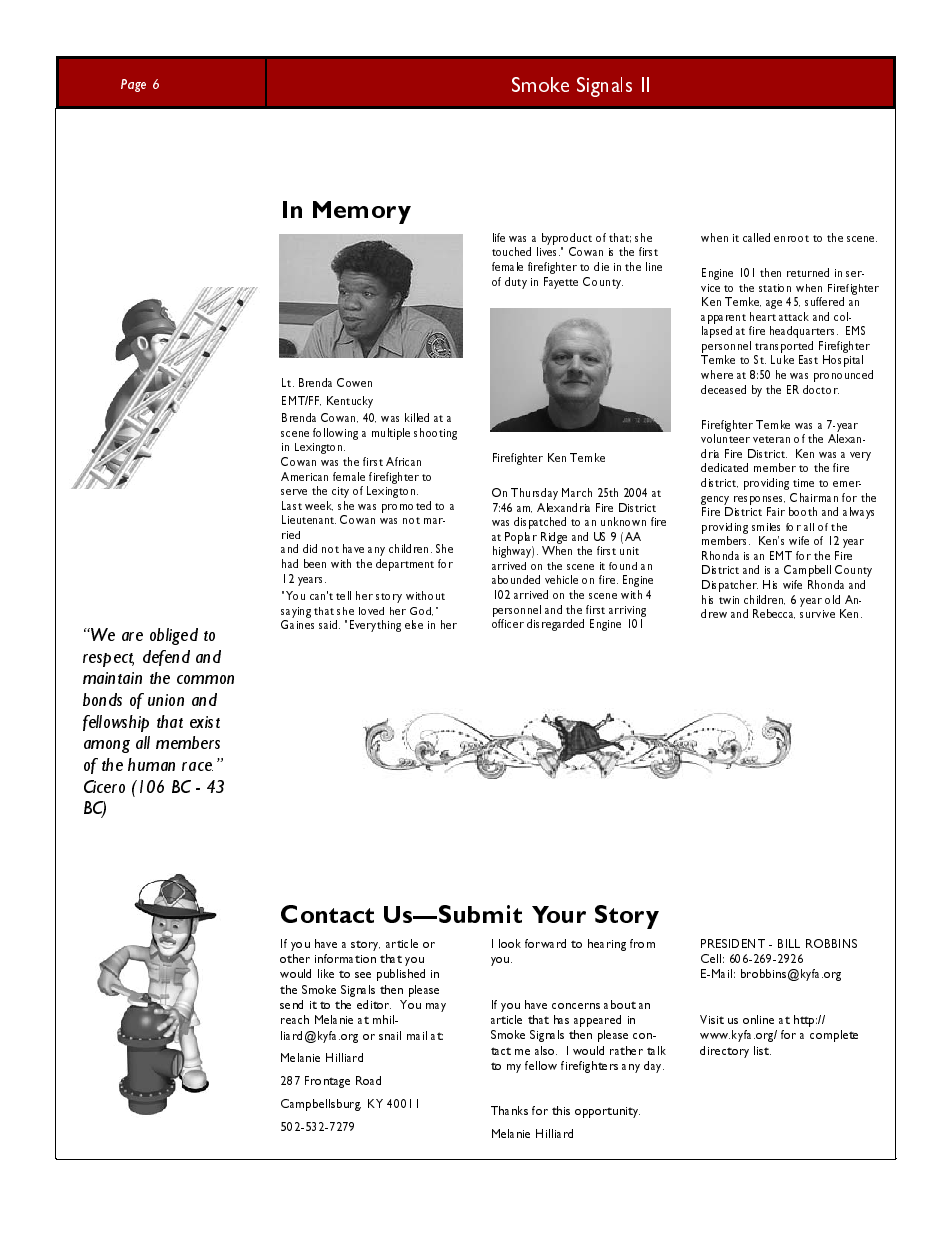 The width and height of the document is (952, 1233). I want to click on list, so click(762, 1050).
